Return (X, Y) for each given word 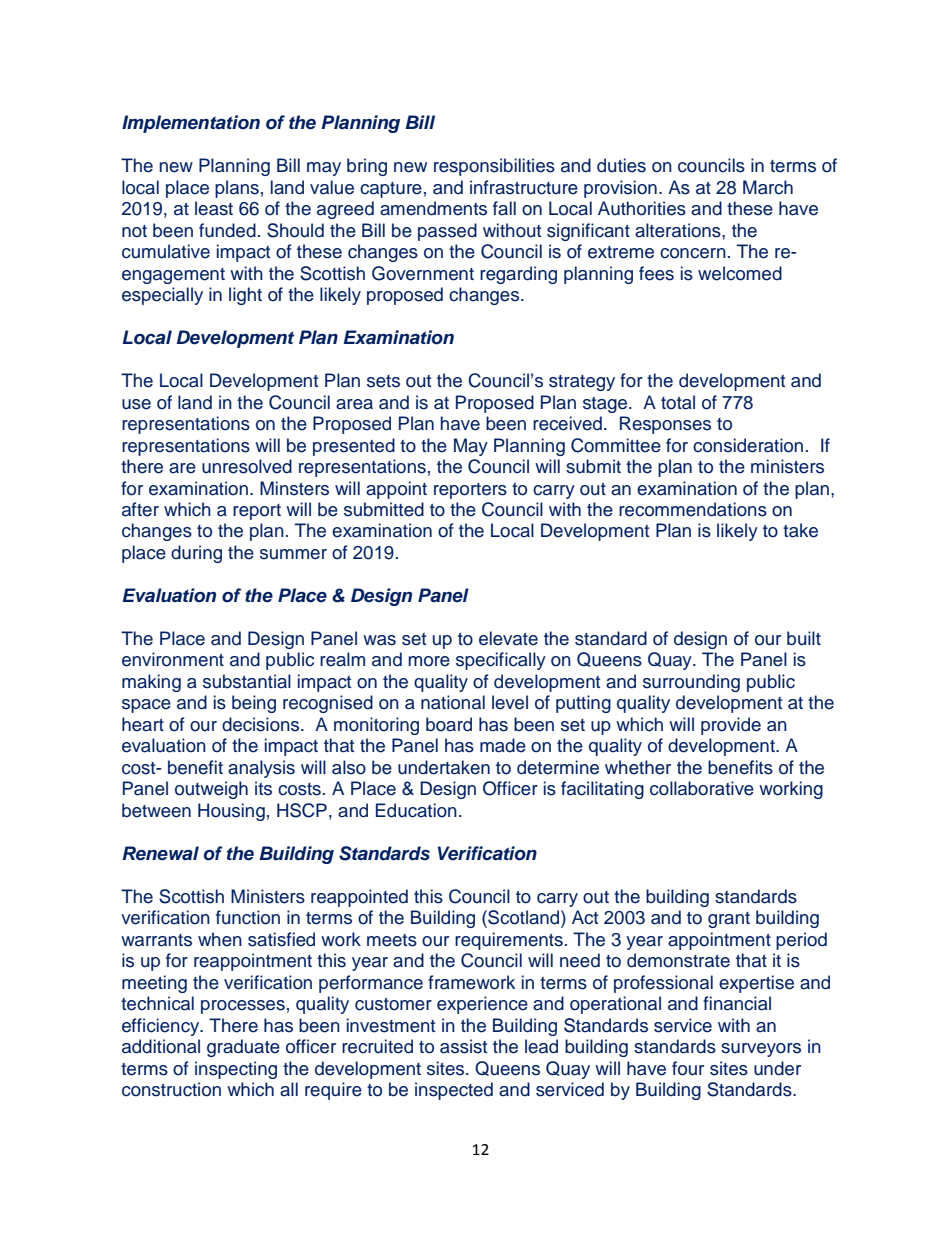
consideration (748, 445)
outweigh (211, 790)
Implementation (191, 124)
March (768, 187)
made (503, 745)
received (567, 423)
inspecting (236, 1070)
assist (463, 1046)
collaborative (702, 788)
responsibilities (494, 167)
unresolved (247, 466)
